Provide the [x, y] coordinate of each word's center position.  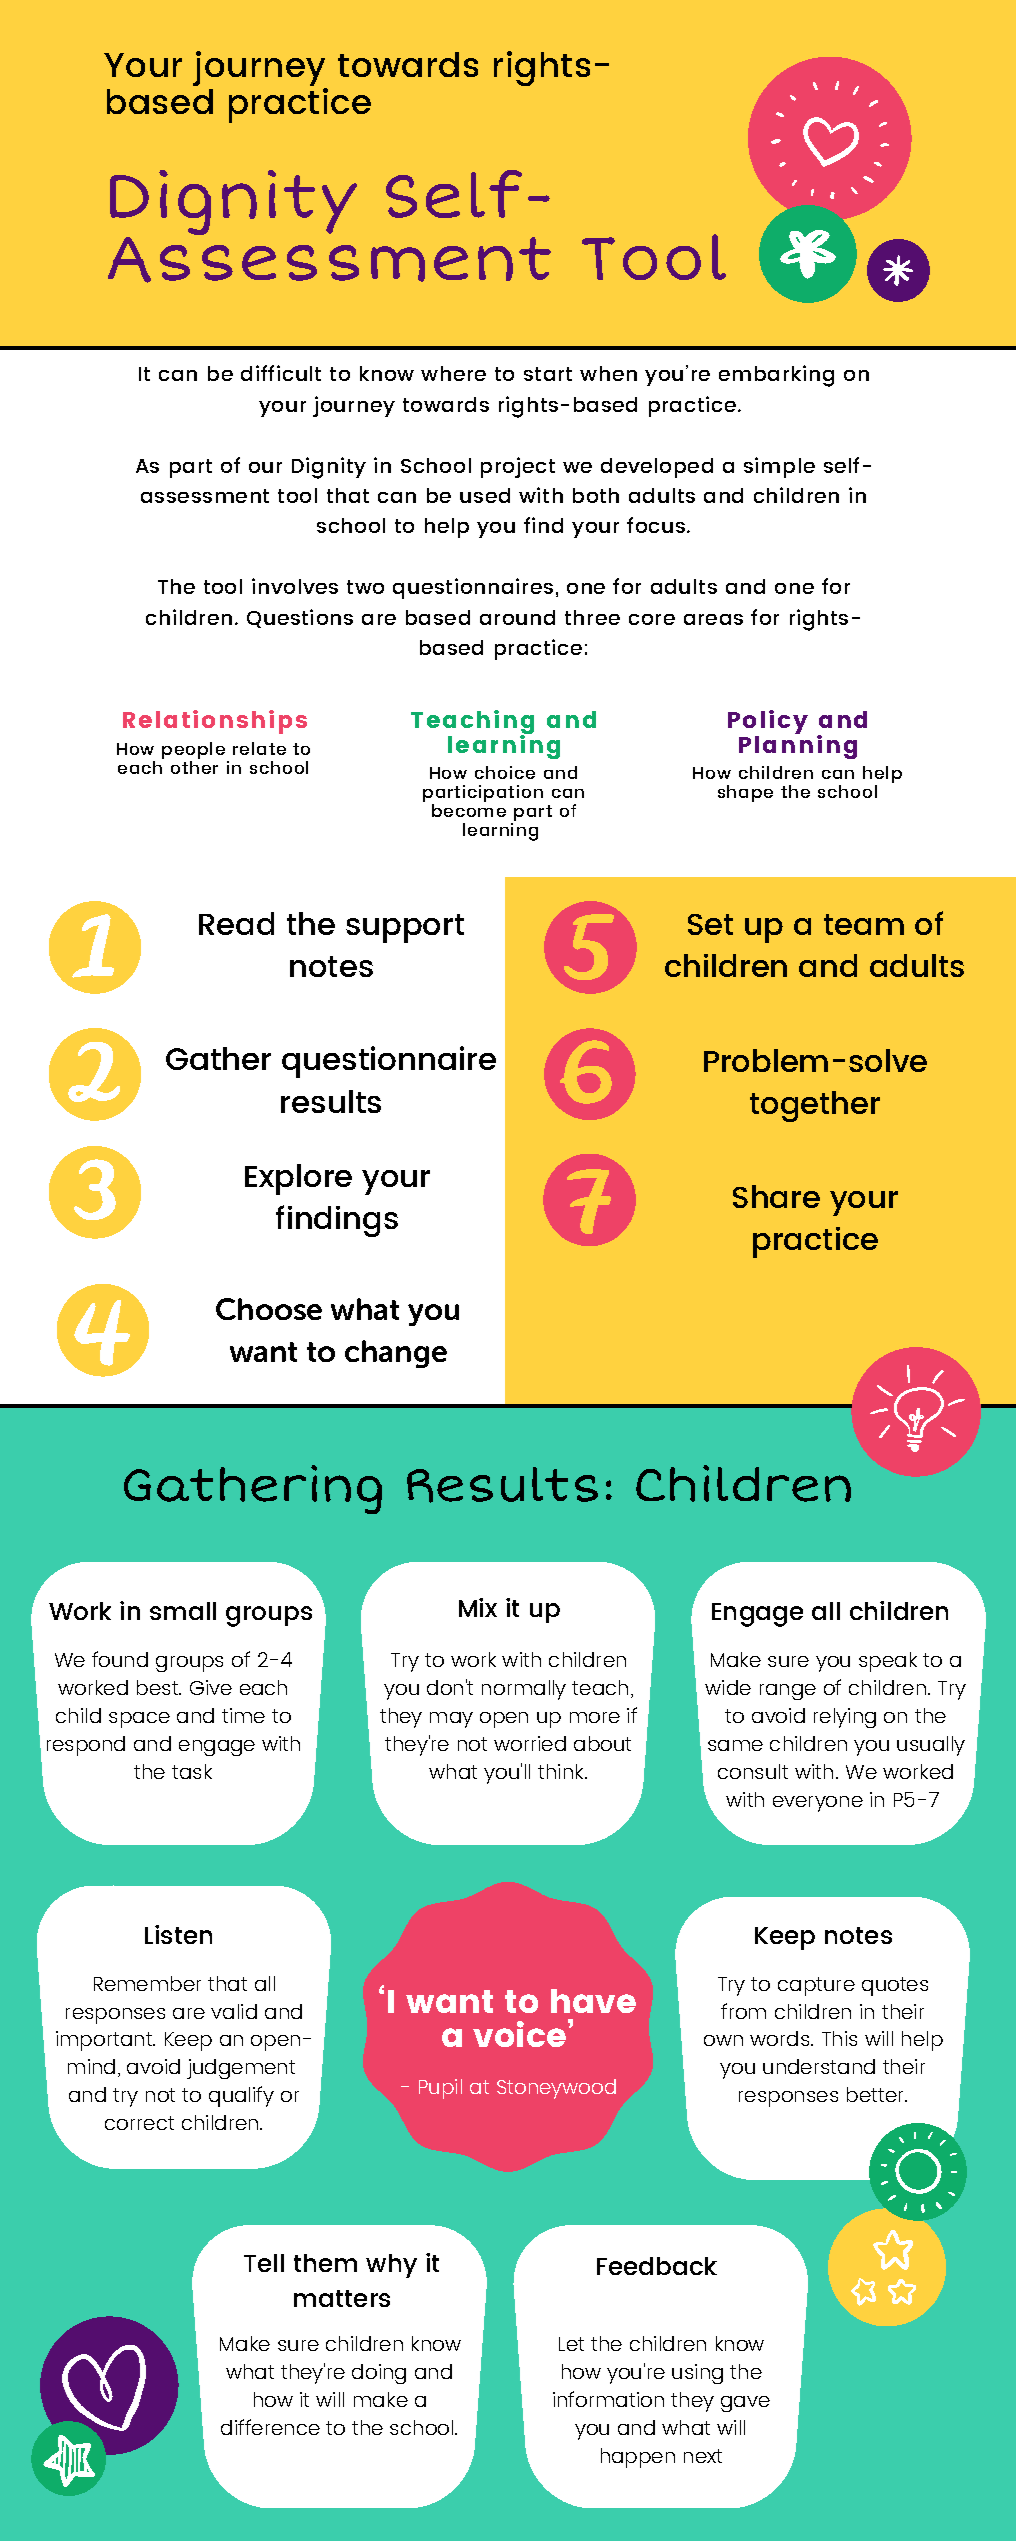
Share [776, 1196]
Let [571, 2344]
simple [779, 467]
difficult [281, 373]
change [396, 1354]
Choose [269, 1309]
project [518, 467]
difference [270, 2427]
